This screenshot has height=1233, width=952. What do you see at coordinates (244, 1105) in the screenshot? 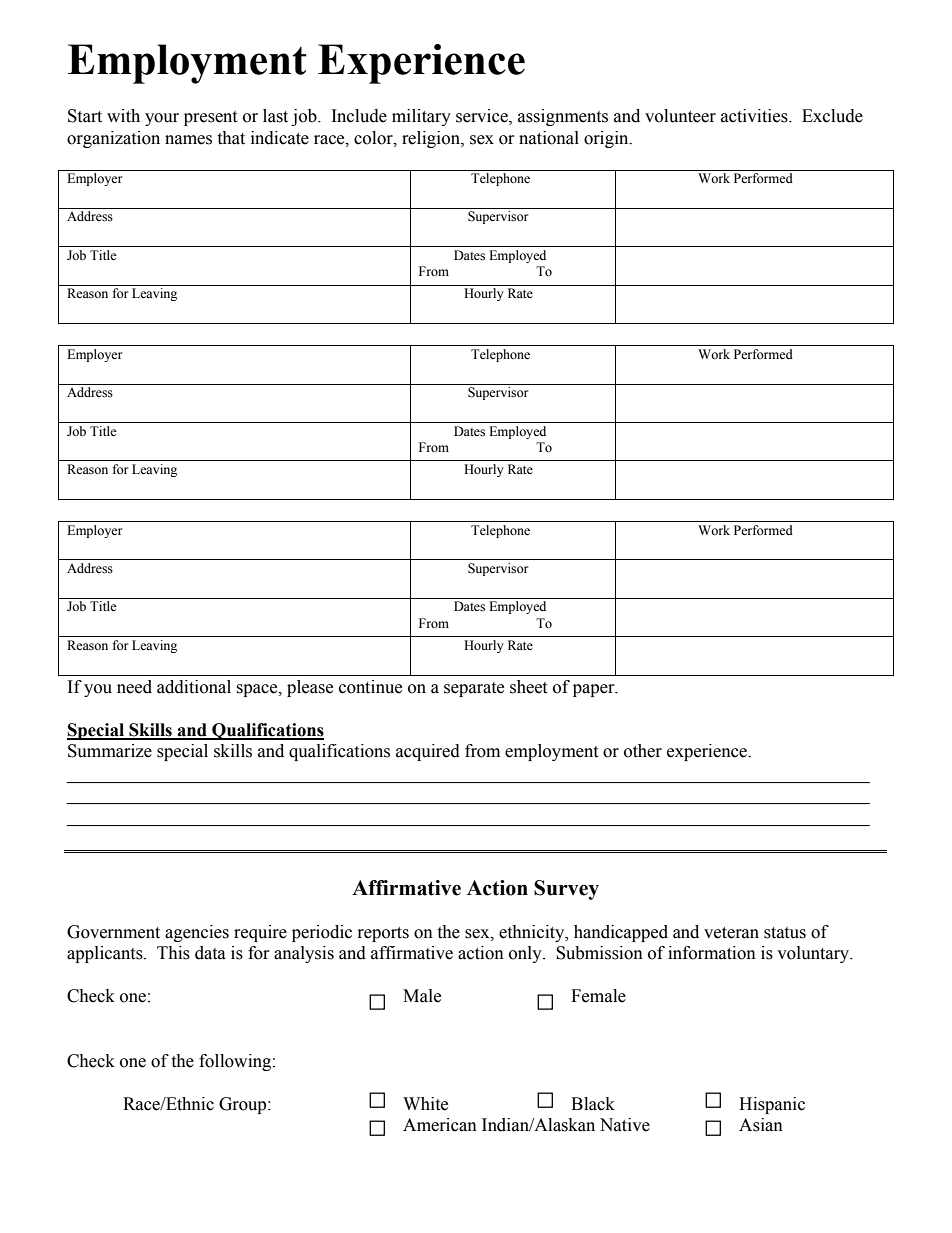
I see `Group` at bounding box center [244, 1105].
